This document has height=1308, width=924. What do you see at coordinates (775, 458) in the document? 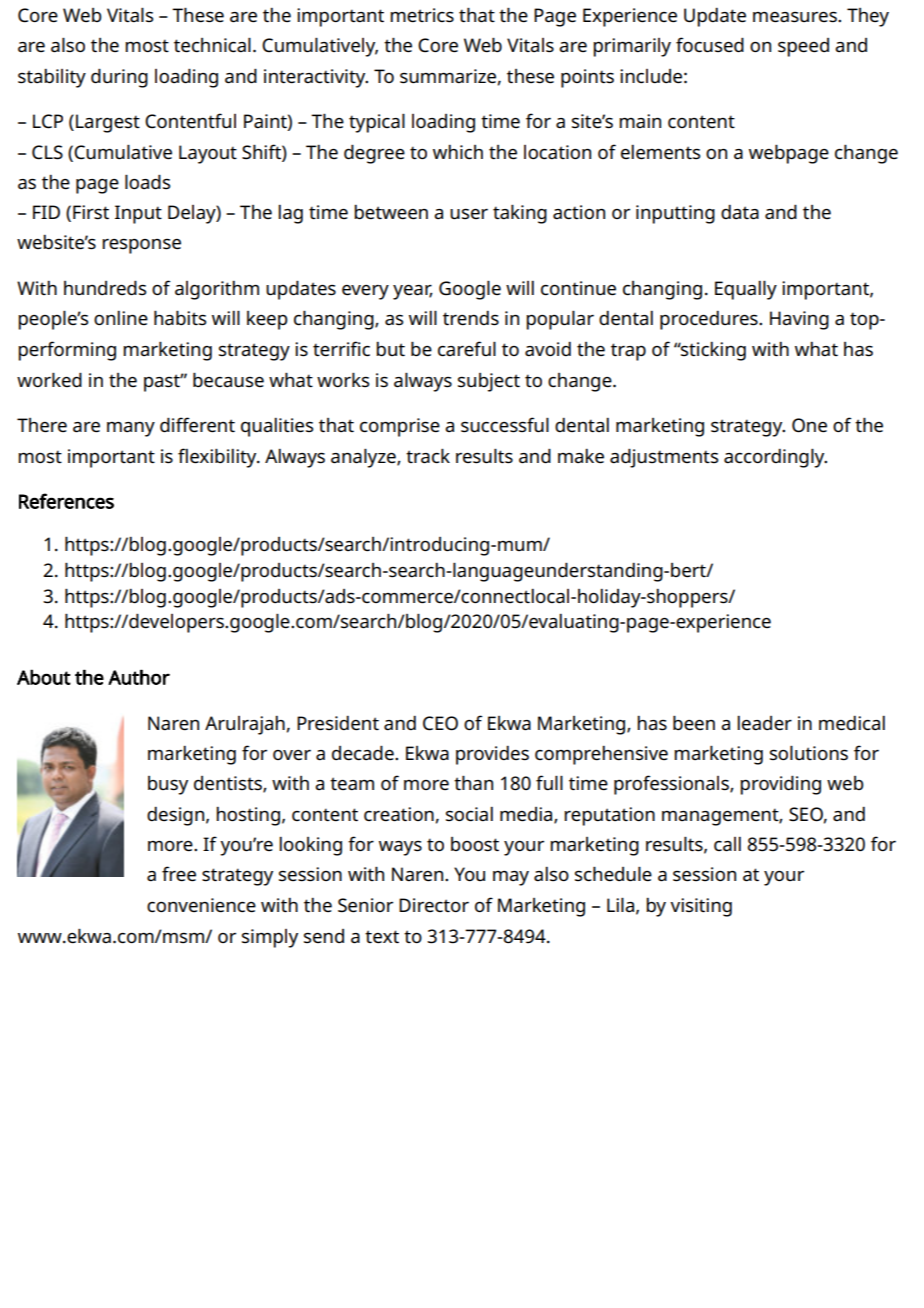
I see `accordingly` at bounding box center [775, 458].
